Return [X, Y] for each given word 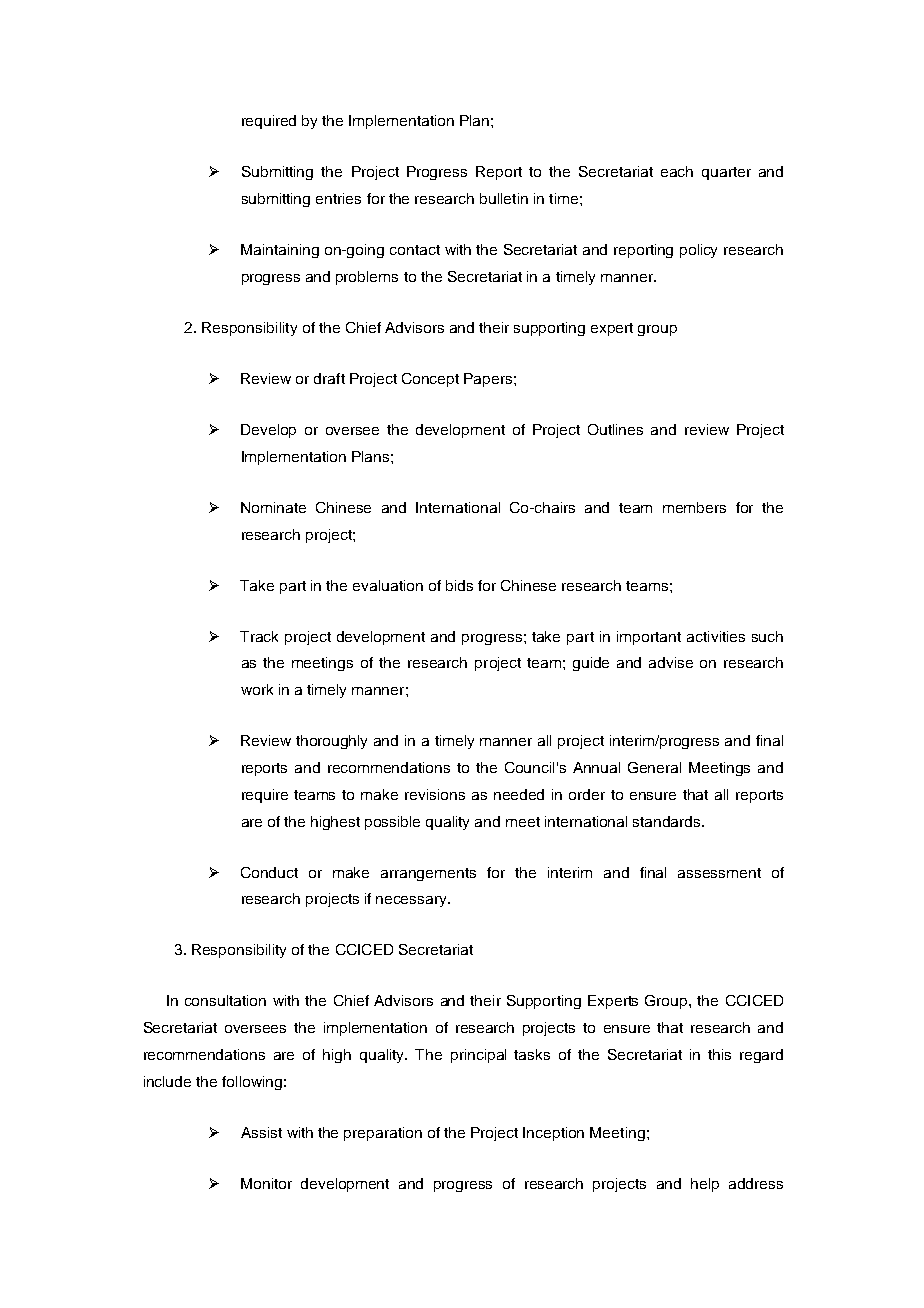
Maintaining [280, 251]
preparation [383, 1134]
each [677, 171]
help [705, 1185]
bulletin [504, 198]
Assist [261, 1132]
